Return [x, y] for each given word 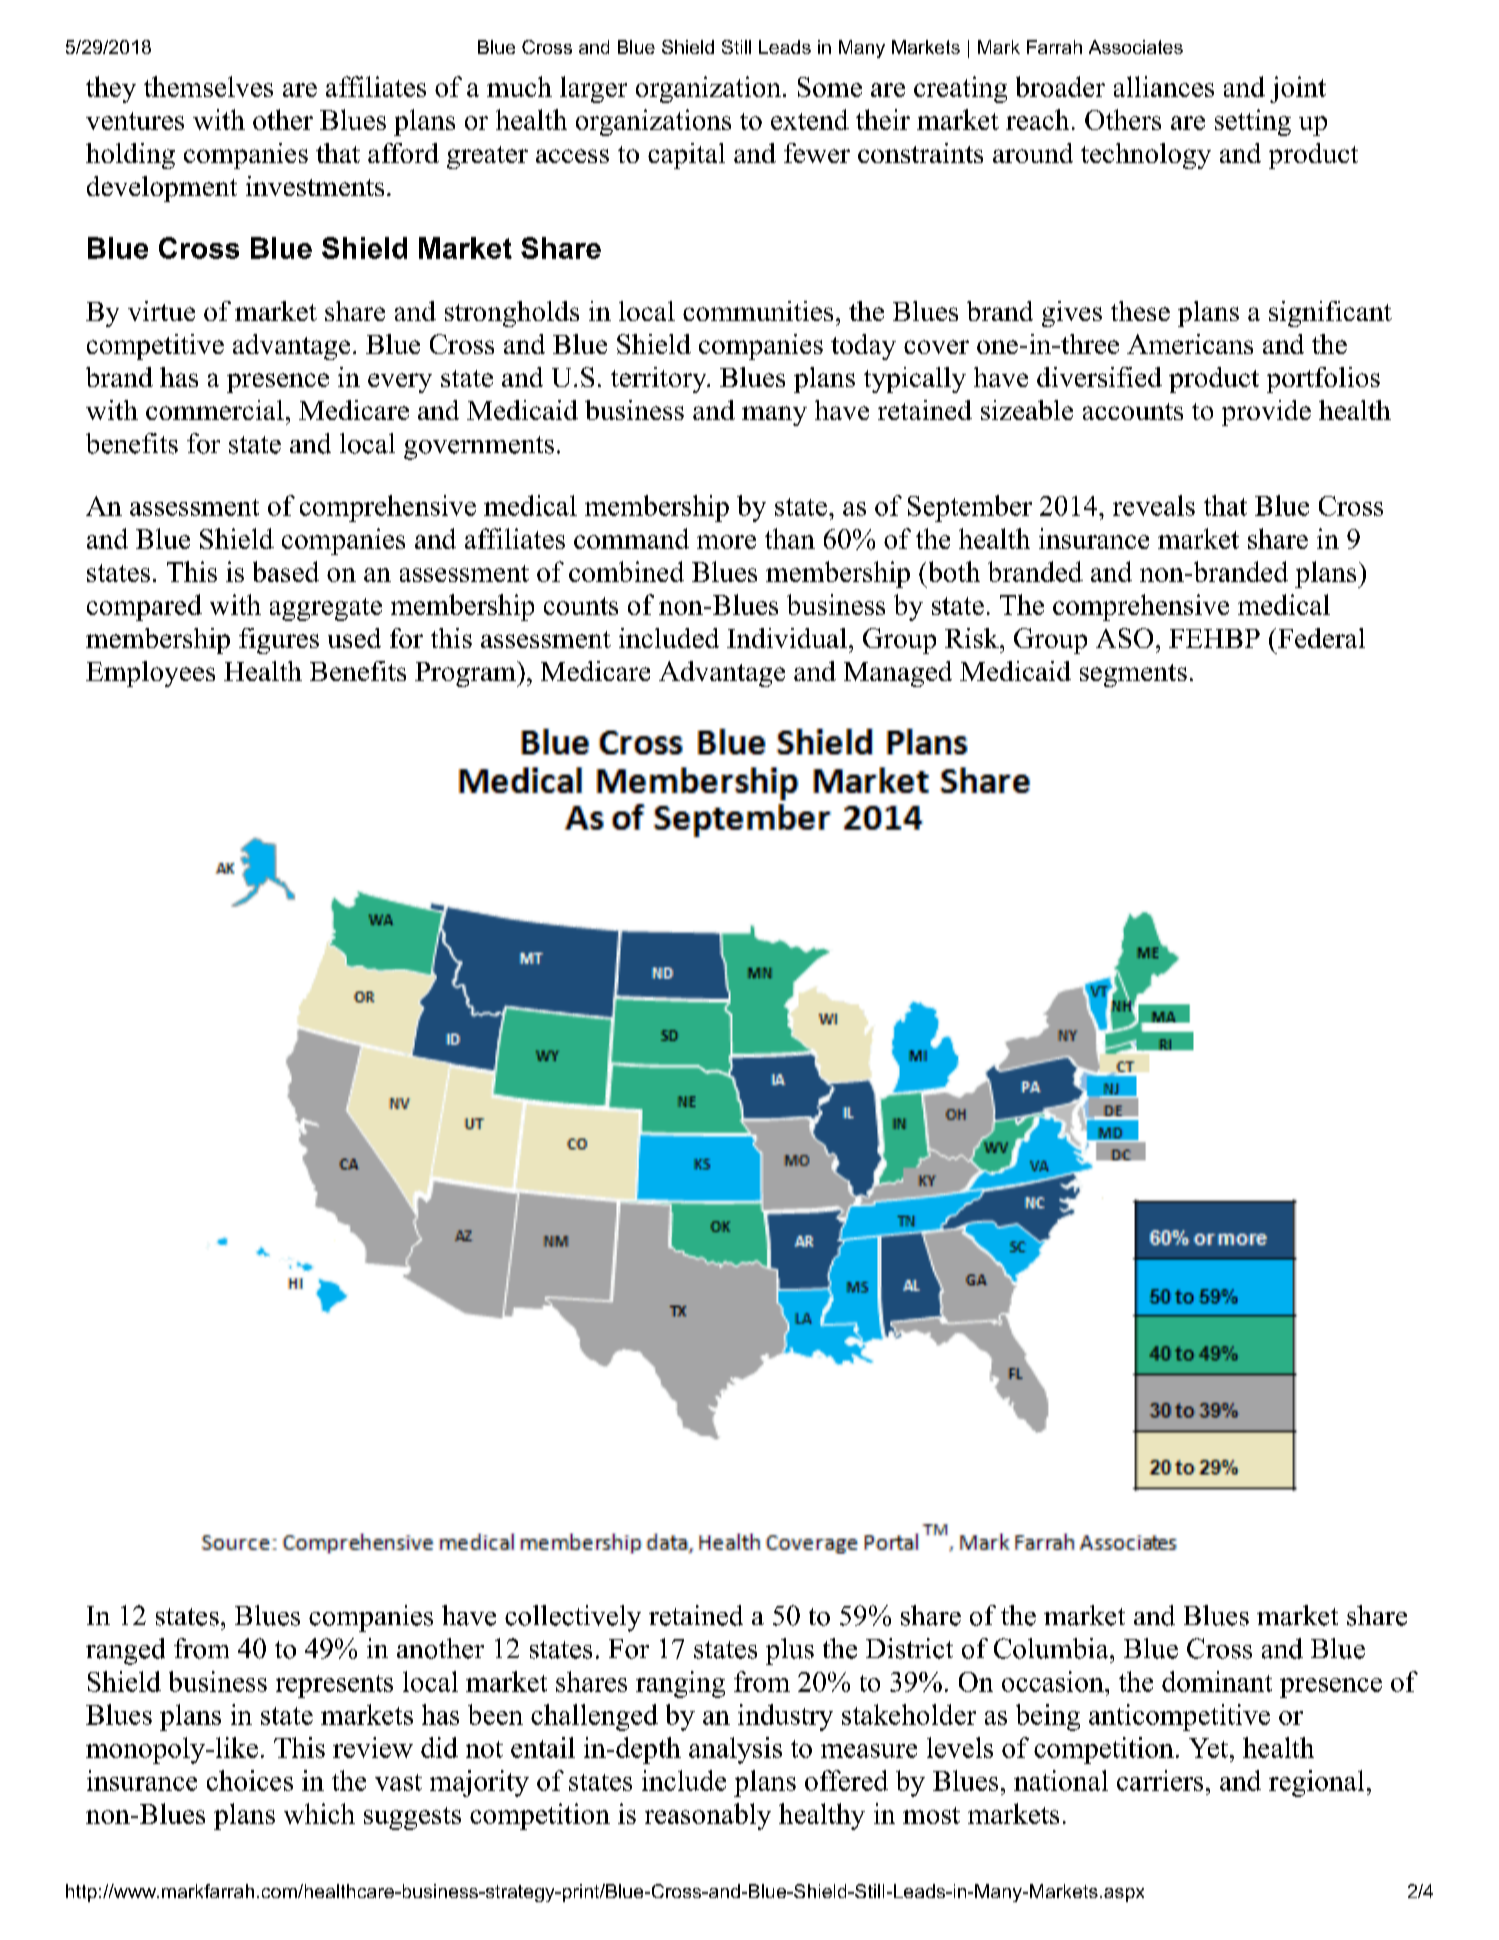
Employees [150, 674]
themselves [208, 86]
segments [1133, 675]
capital [686, 156]
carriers [1160, 1780]
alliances [1164, 86]
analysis [735, 1750]
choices [250, 1780]
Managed [898, 674]
